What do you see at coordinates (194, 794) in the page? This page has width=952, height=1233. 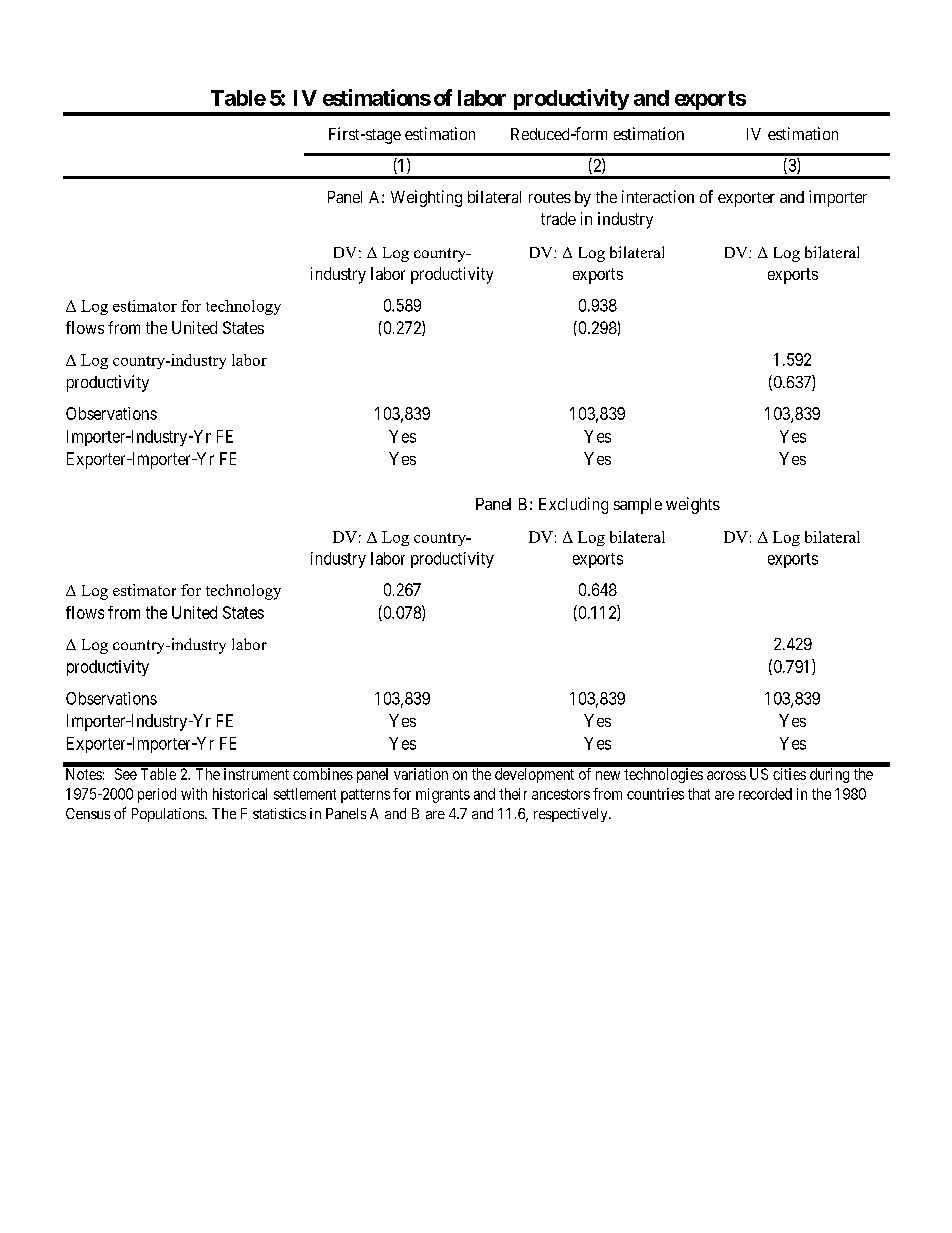 I see `with` at bounding box center [194, 794].
